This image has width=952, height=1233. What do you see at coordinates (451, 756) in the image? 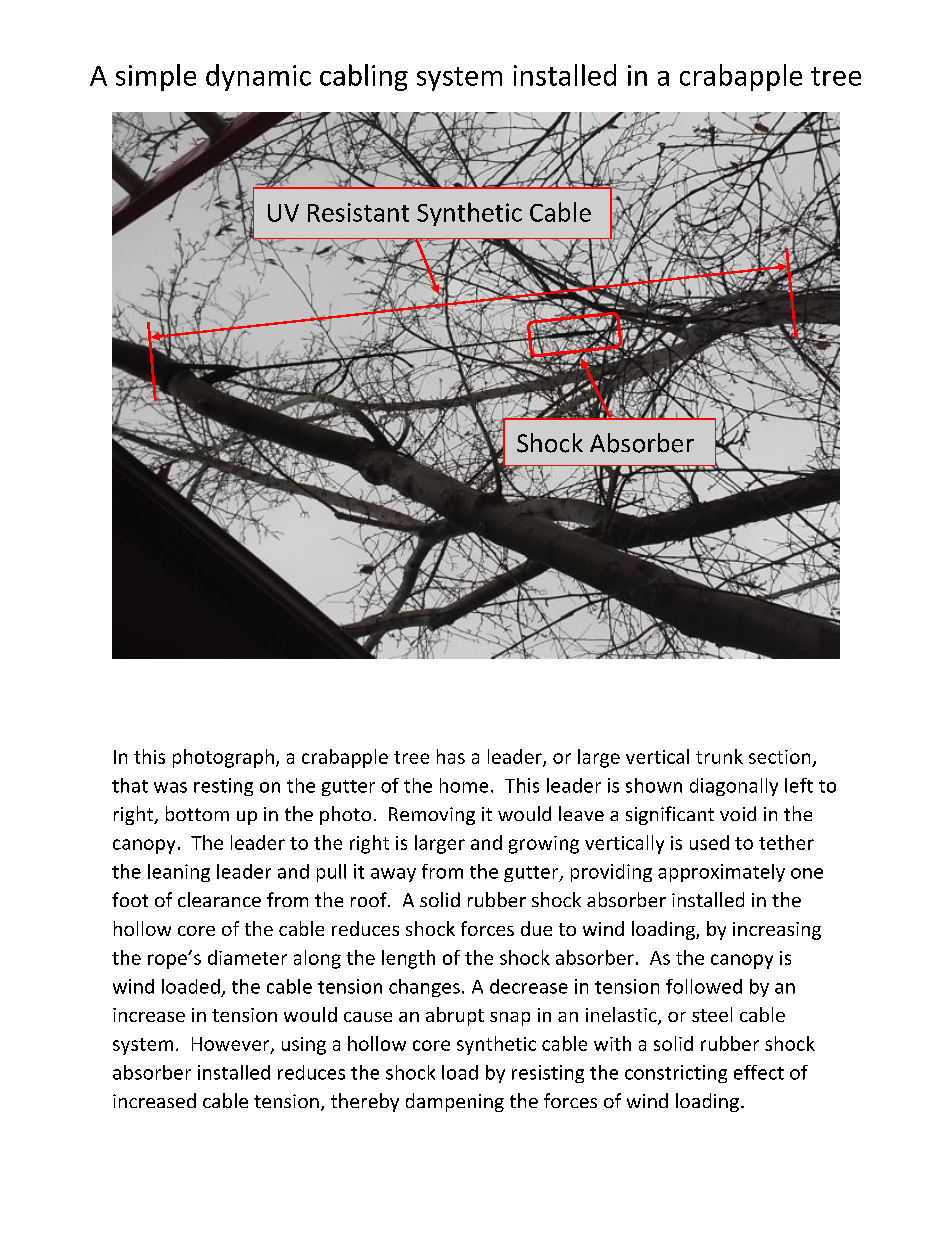
I see `has` at bounding box center [451, 756].
